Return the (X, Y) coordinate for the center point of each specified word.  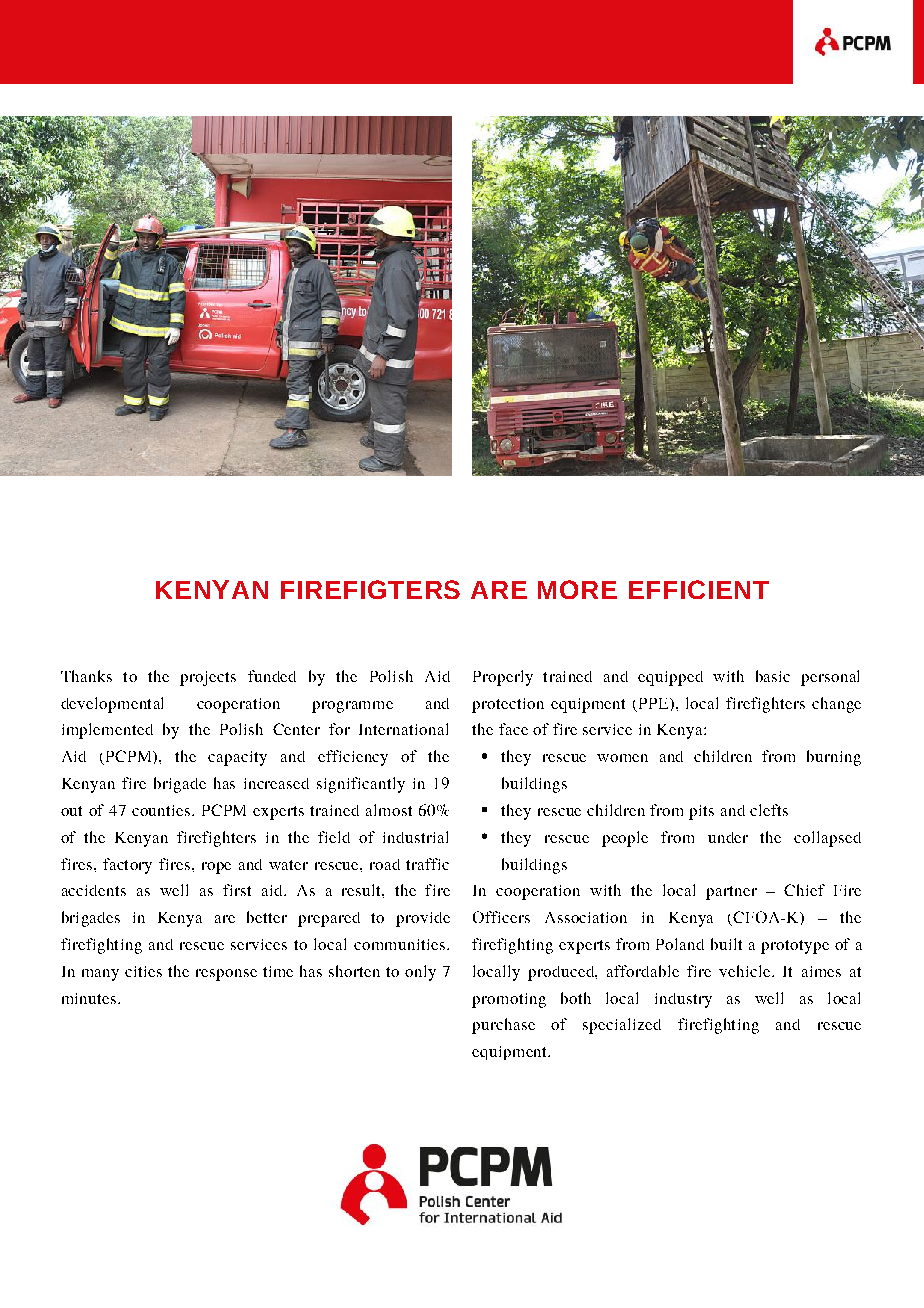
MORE (577, 589)
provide (423, 919)
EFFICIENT (699, 589)
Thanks (86, 676)
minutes (89, 998)
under (728, 837)
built (726, 944)
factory (127, 866)
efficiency (353, 758)
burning (834, 758)
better (267, 917)
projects (208, 678)
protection (508, 705)
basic (773, 676)
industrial (415, 837)
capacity (237, 758)
